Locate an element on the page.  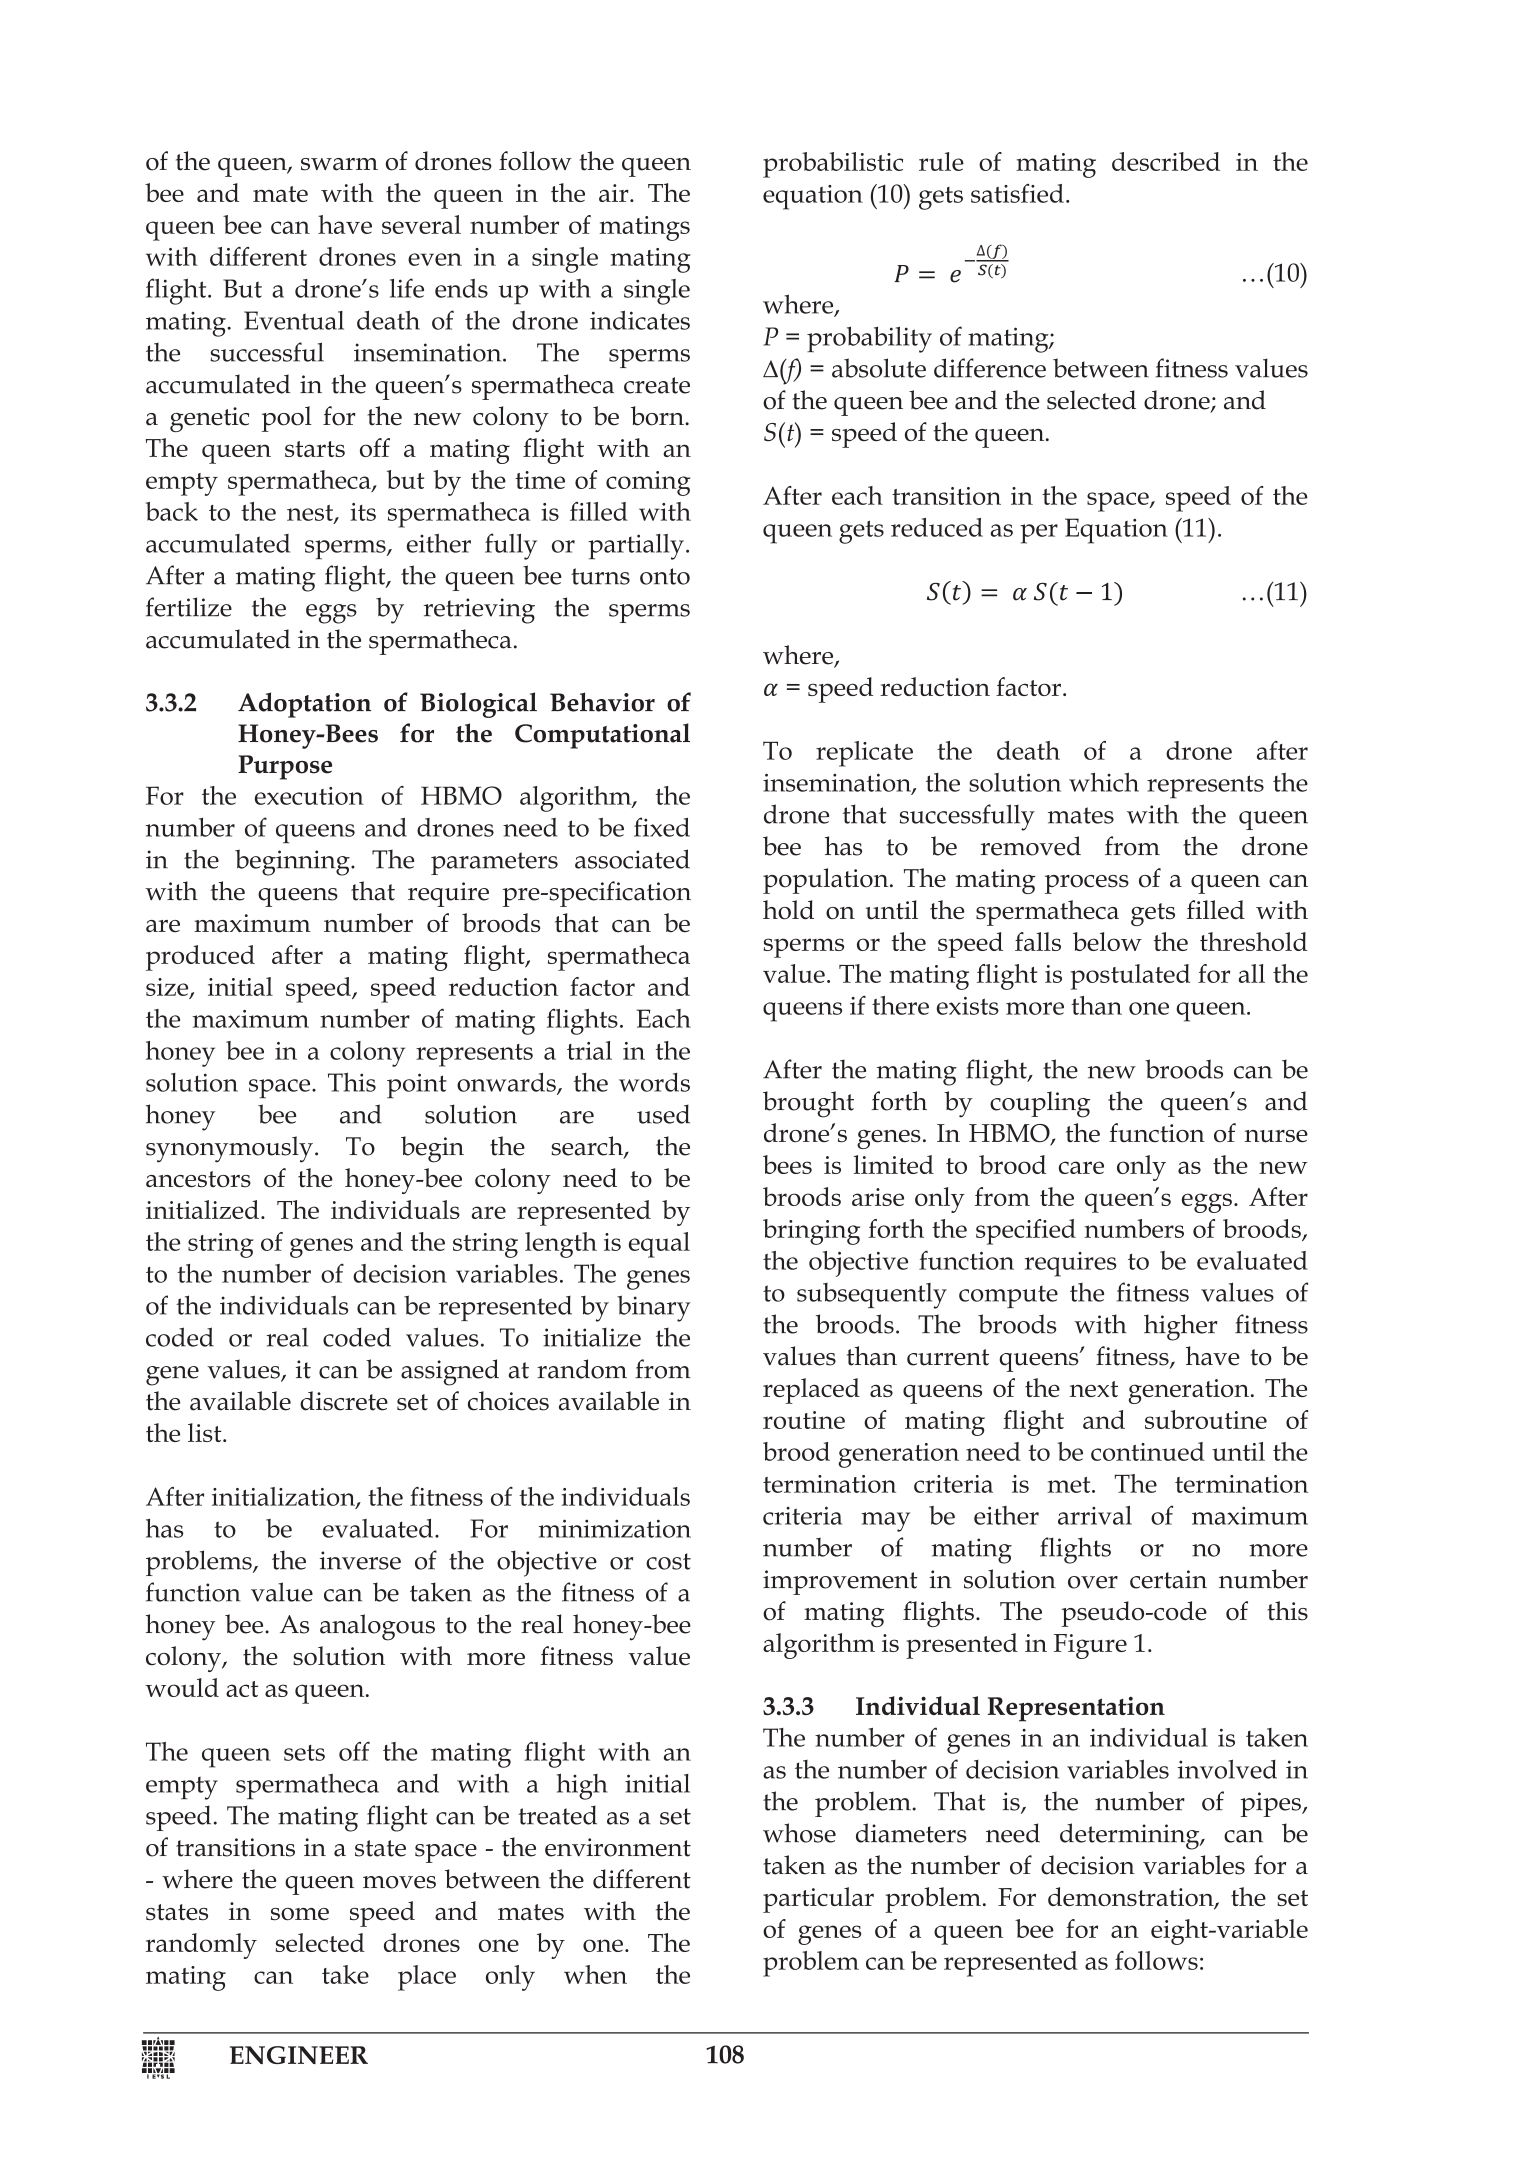
air is located at coordinates (615, 193).
